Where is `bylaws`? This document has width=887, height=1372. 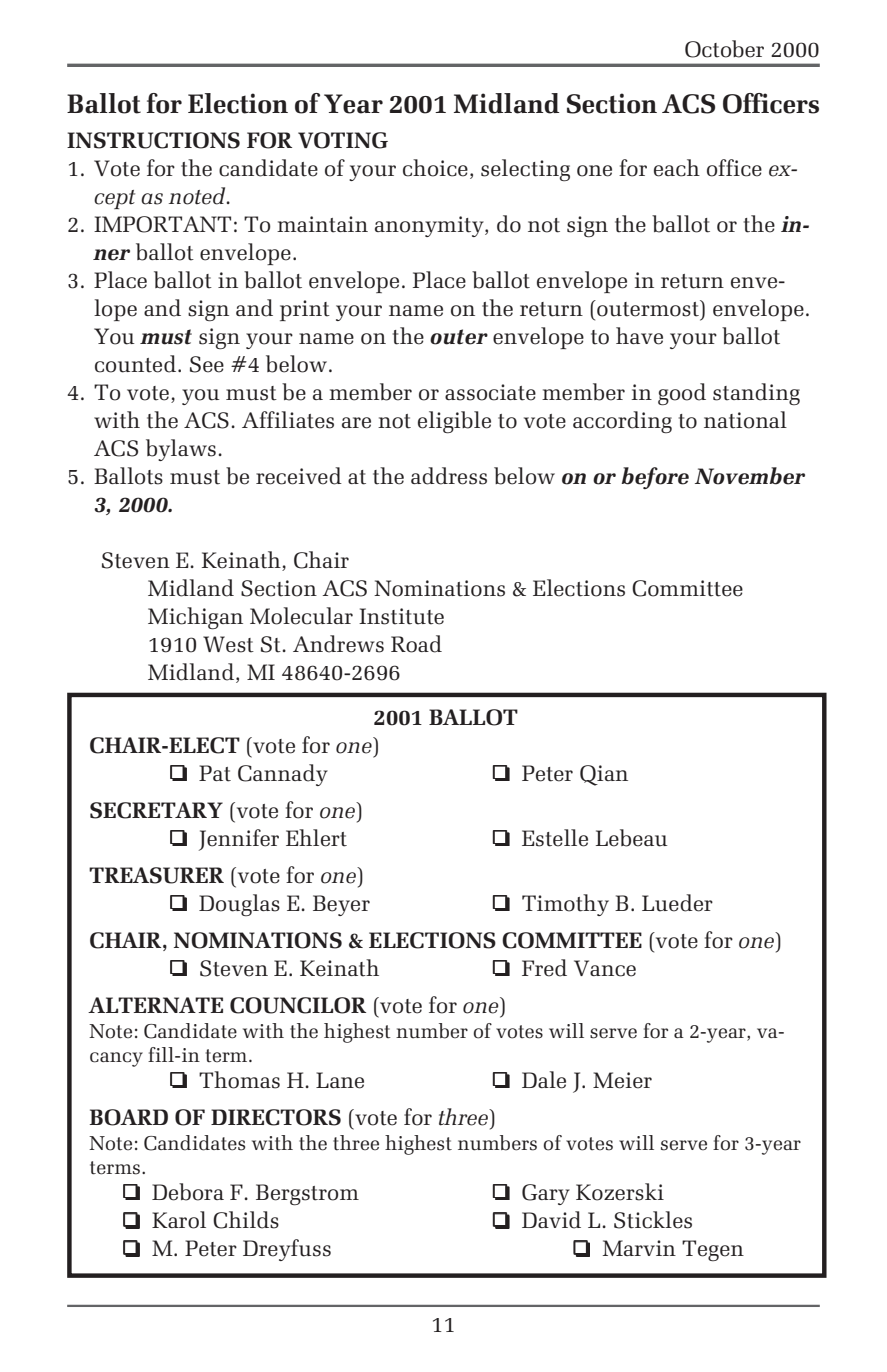
bylaws is located at coordinates (181, 450).
